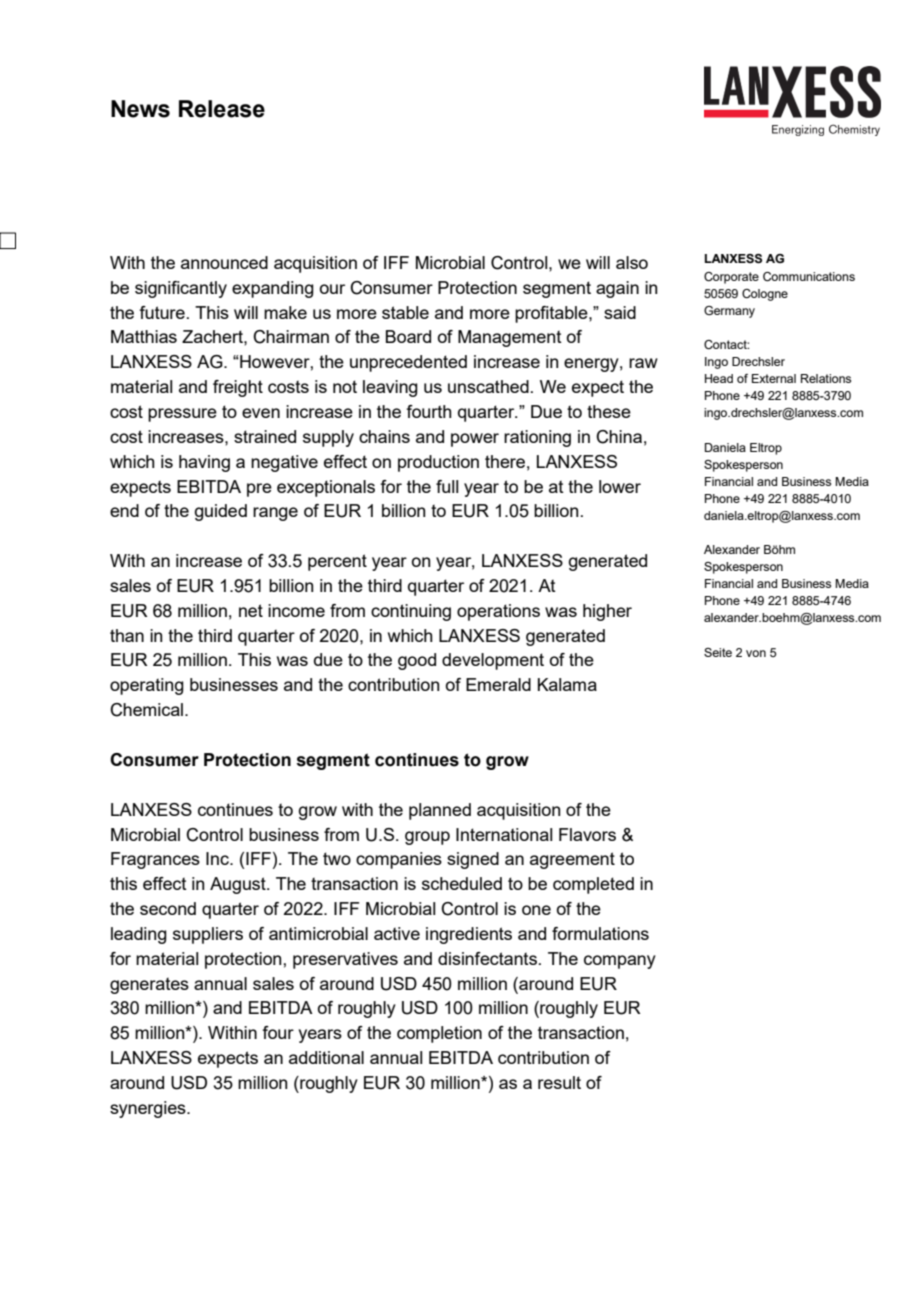 This document has height=1308, width=924. What do you see at coordinates (493, 661) in the document?
I see `development` at bounding box center [493, 661].
